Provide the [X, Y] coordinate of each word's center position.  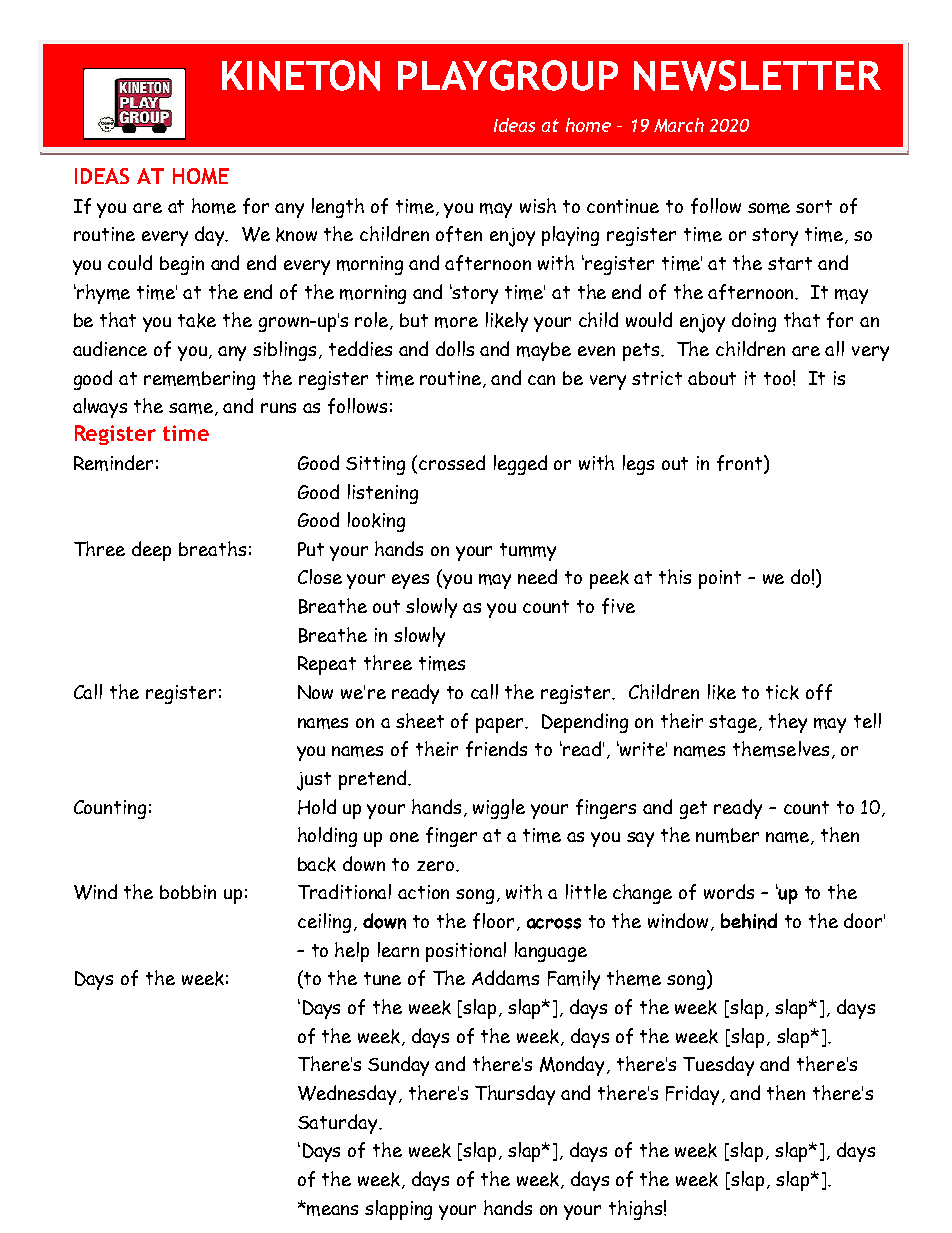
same [191, 408]
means [332, 1210]
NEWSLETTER [757, 75]
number [727, 835]
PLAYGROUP [508, 75]
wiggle [499, 809]
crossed [452, 462]
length [338, 208]
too [777, 378]
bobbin [188, 892]
